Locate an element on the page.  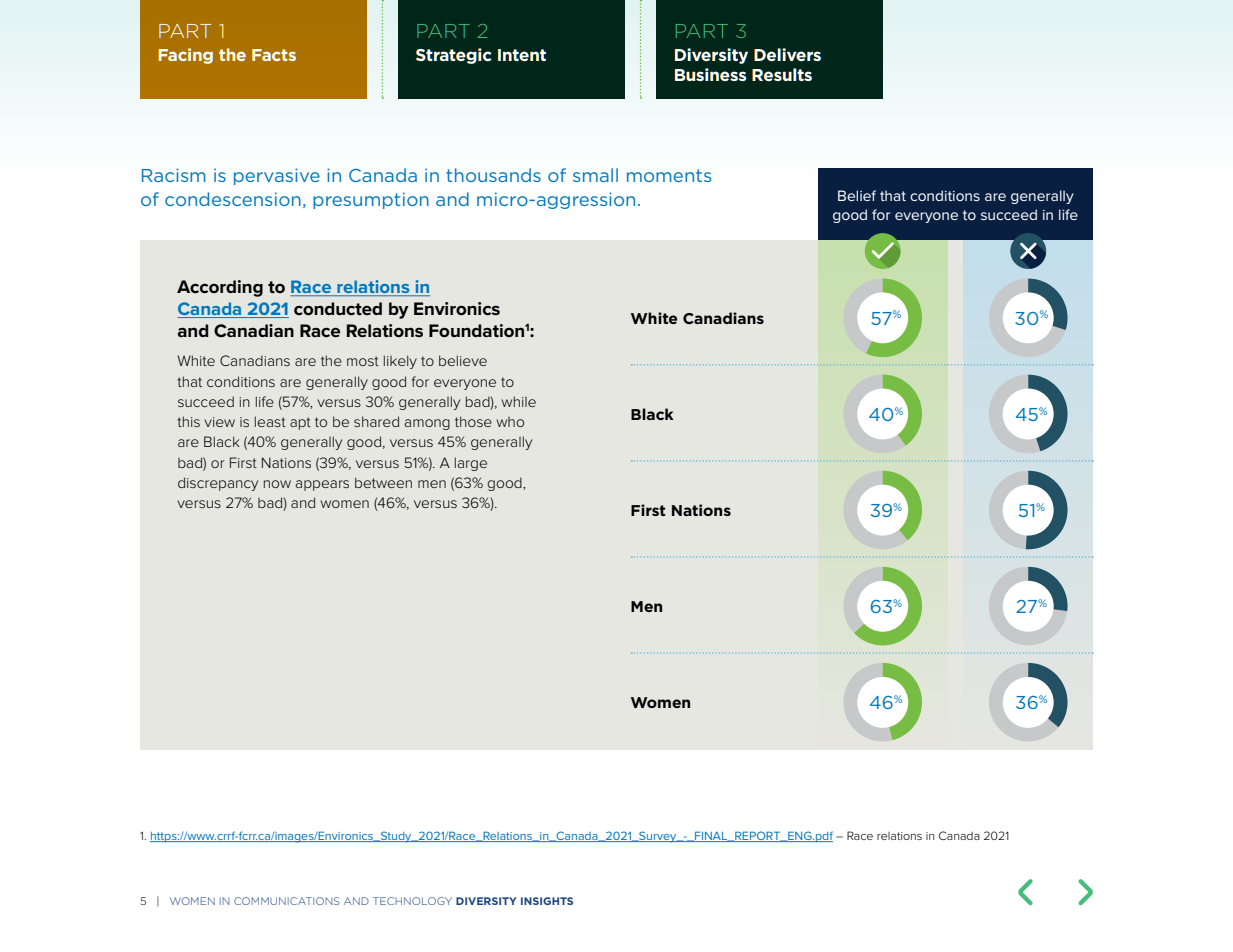
thousands is located at coordinates (493, 175).
